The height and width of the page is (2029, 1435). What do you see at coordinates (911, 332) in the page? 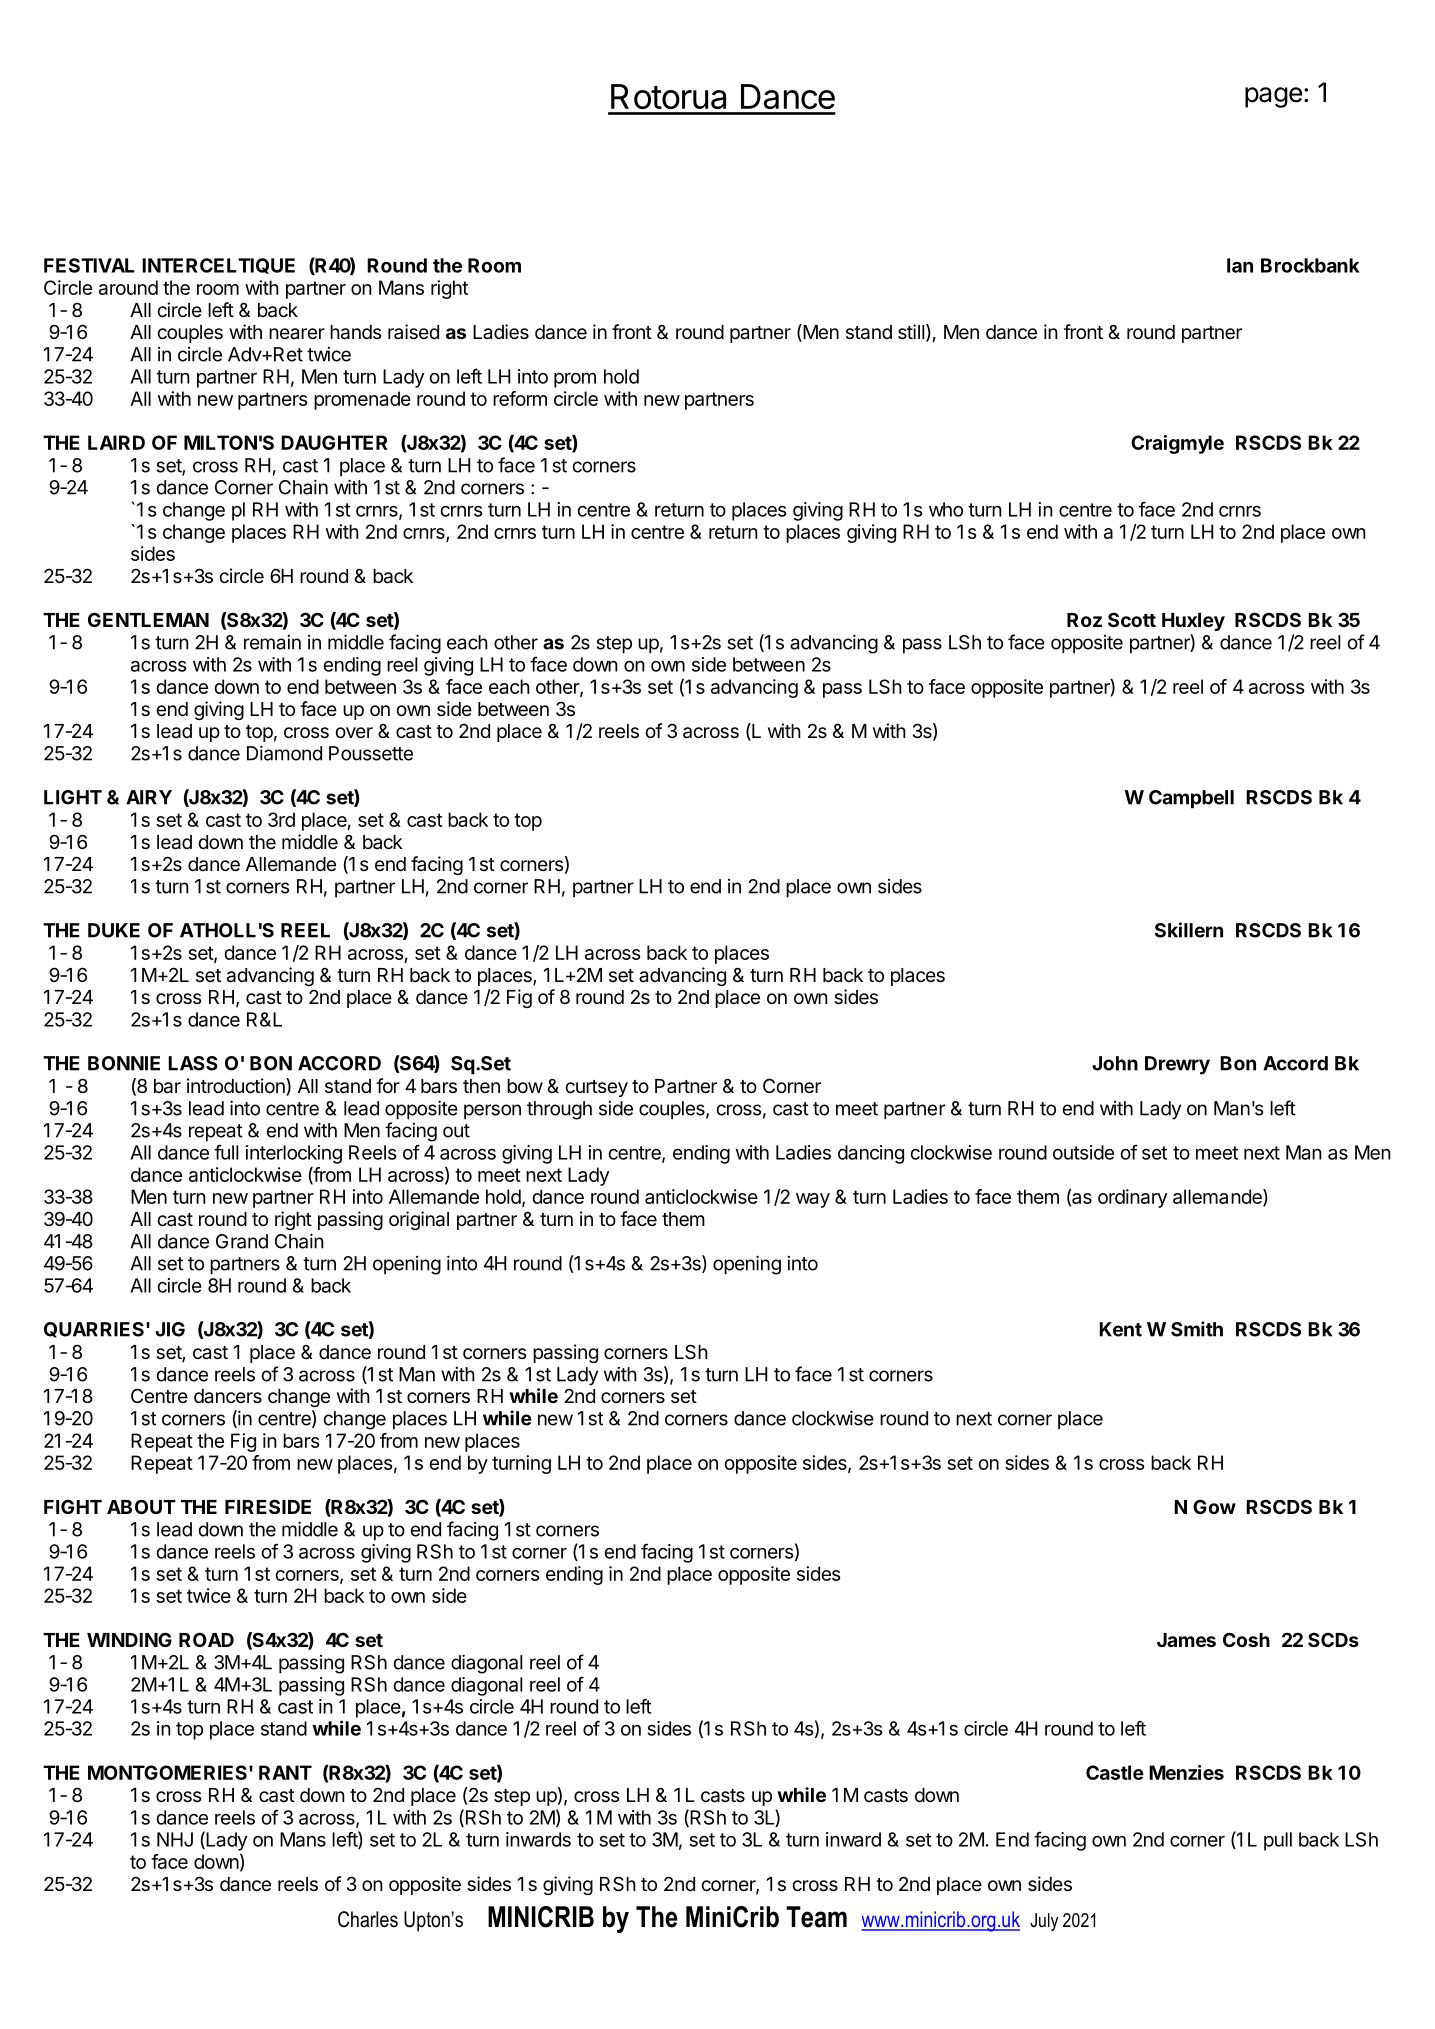
I see `still` at bounding box center [911, 332].
